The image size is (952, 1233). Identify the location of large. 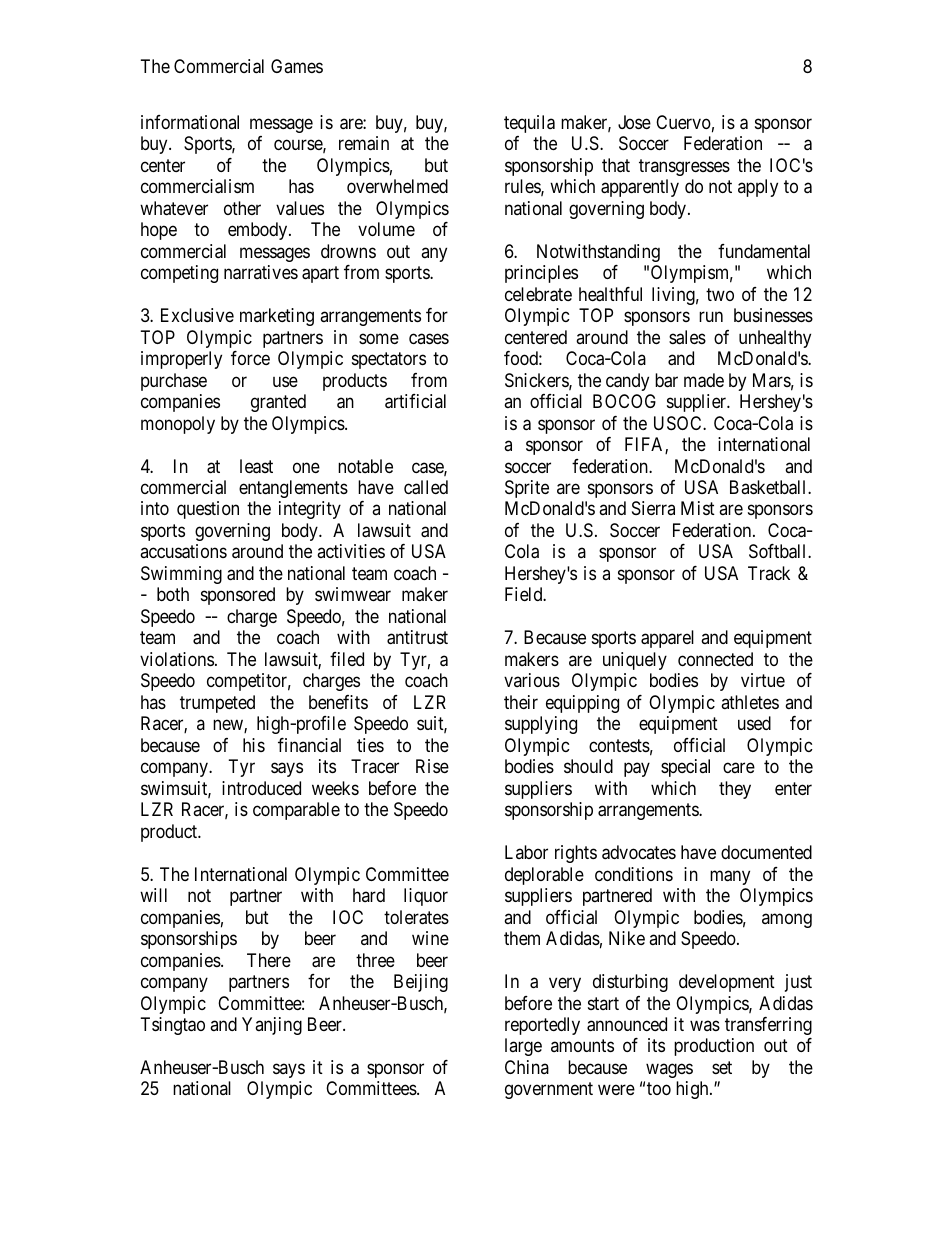
(523, 1047).
